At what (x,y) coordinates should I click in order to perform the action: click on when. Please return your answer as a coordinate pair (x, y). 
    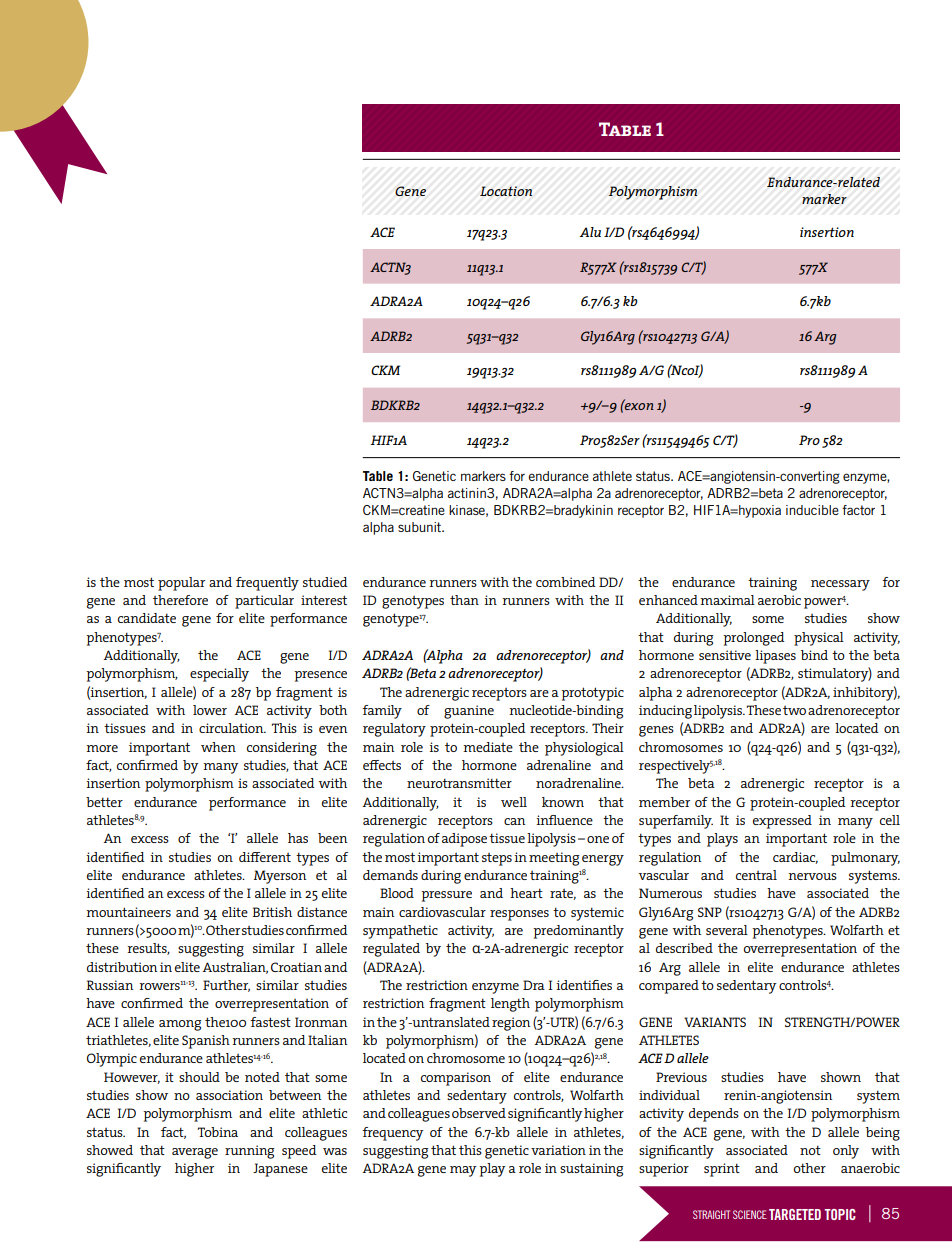
    Looking at the image, I should click on (218, 747).
